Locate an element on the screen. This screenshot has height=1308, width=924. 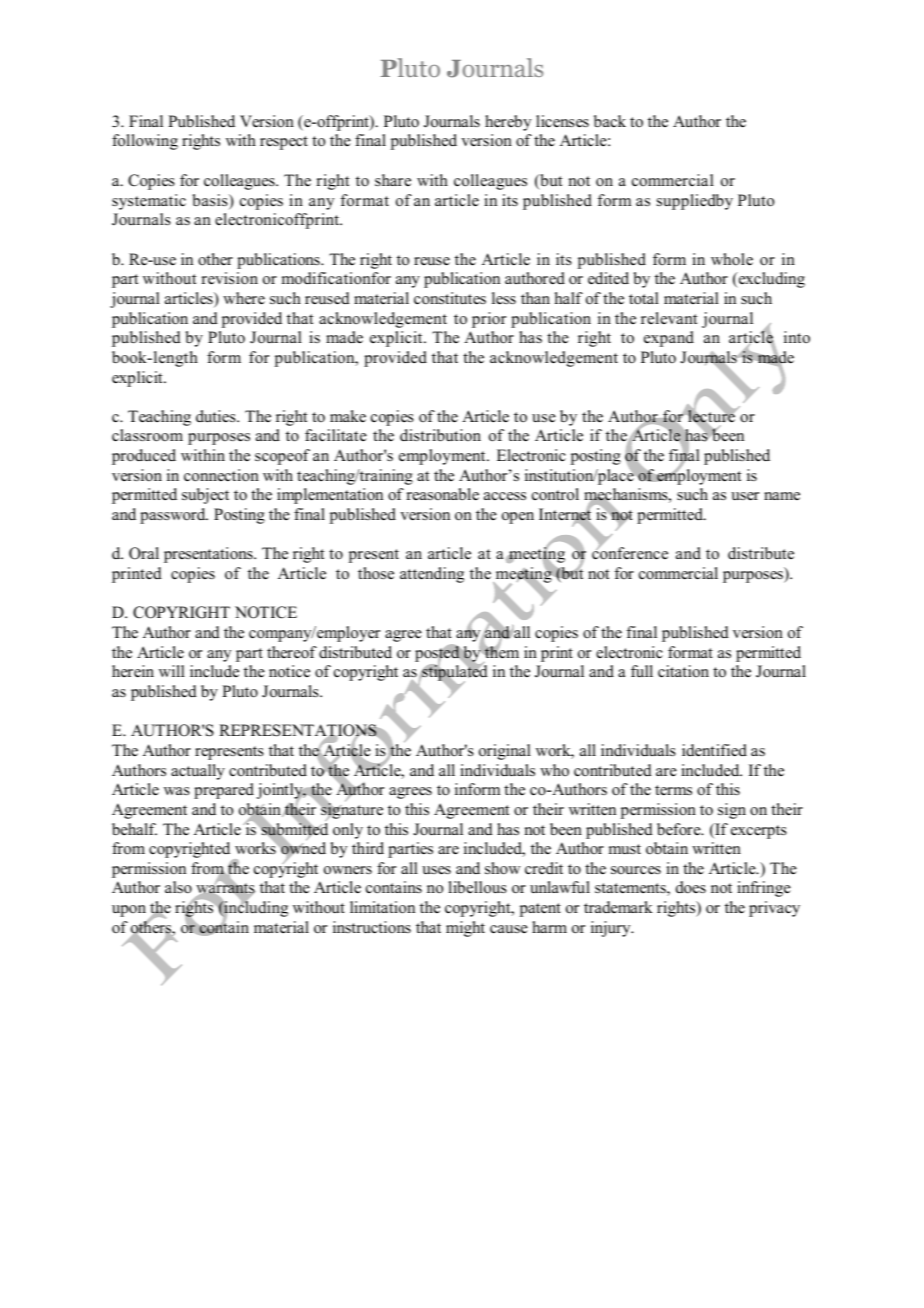
hereby is located at coordinates (508, 123).
